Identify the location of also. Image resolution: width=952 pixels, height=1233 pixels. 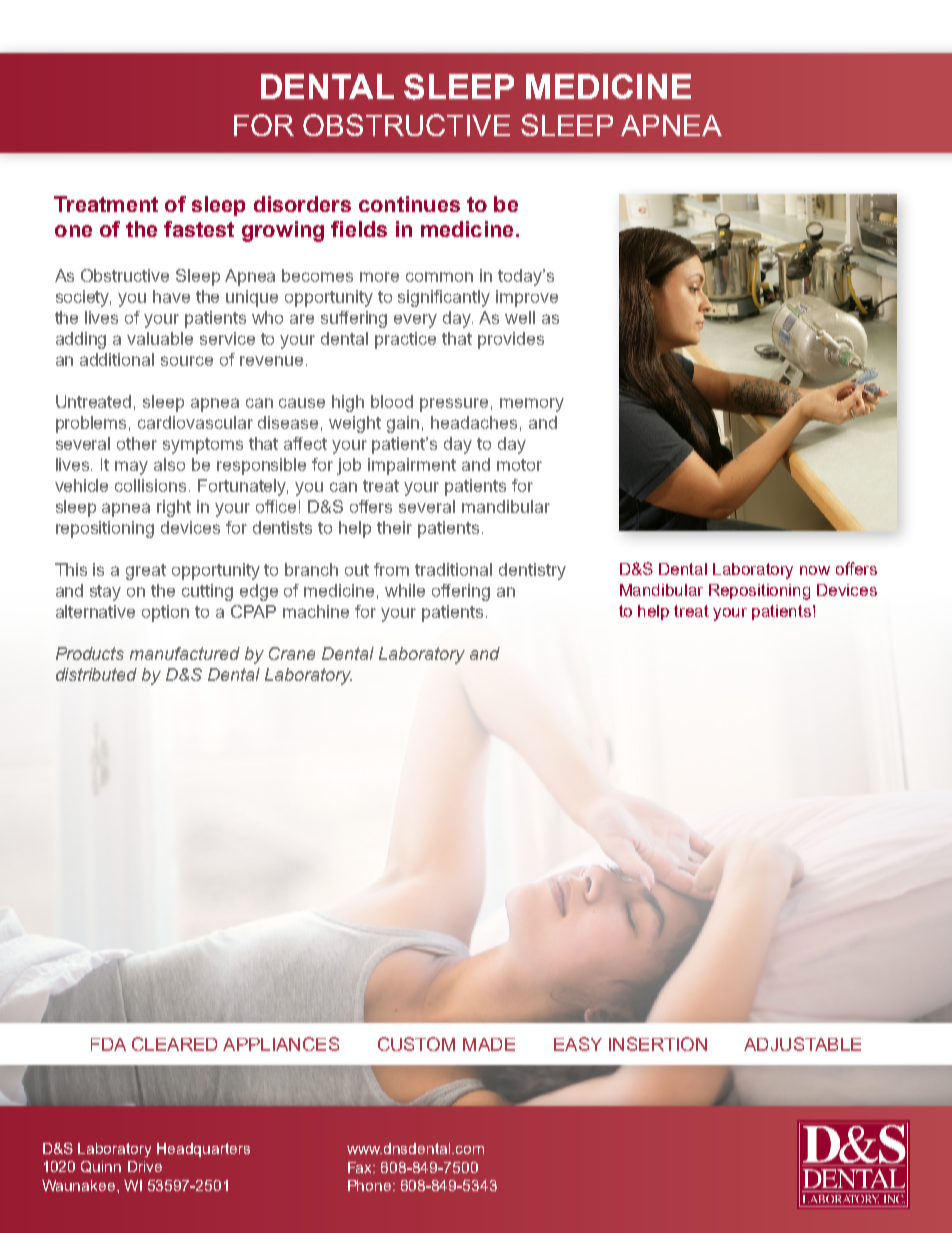
(169, 464).
